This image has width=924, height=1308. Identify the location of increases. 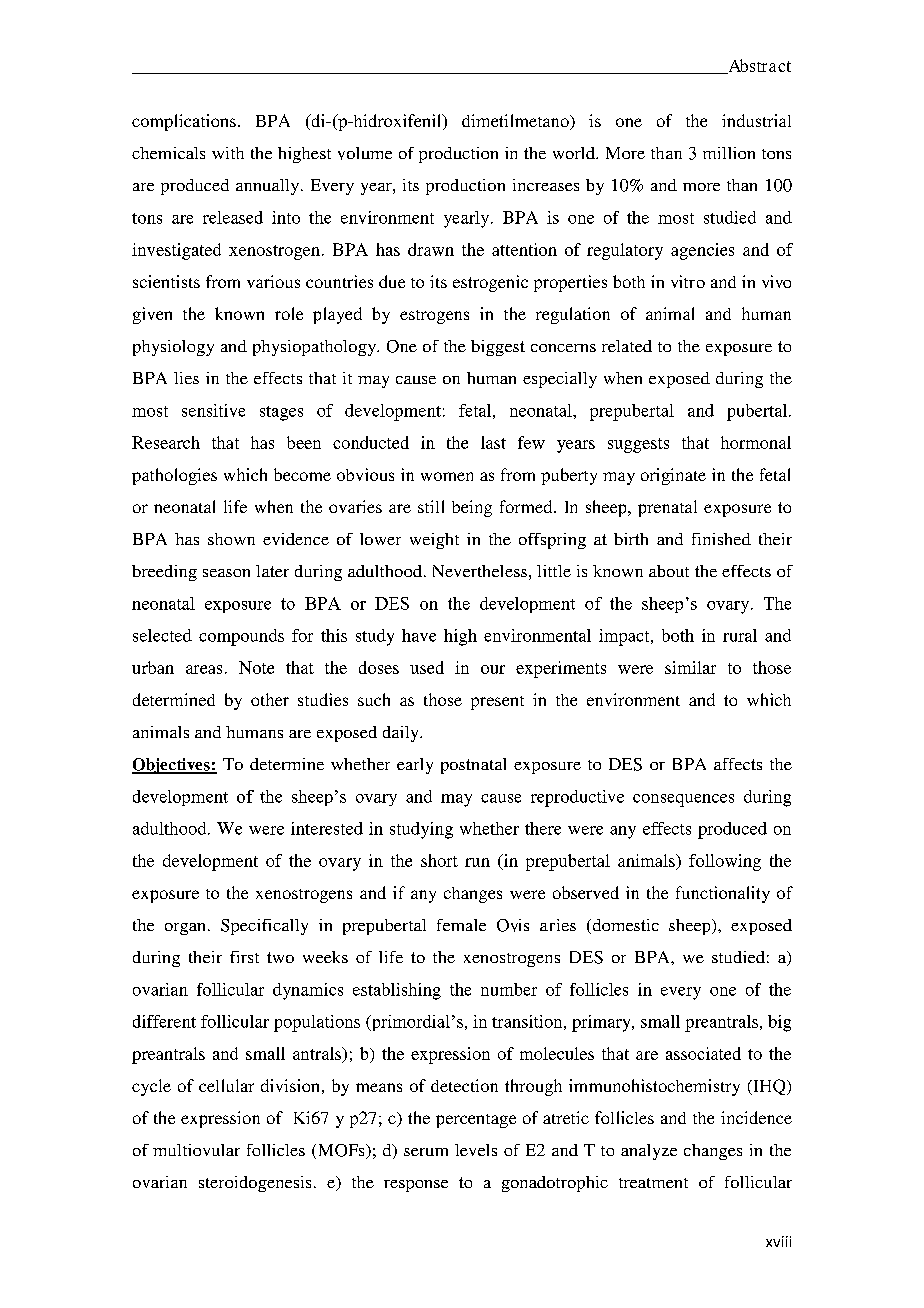
(546, 185).
